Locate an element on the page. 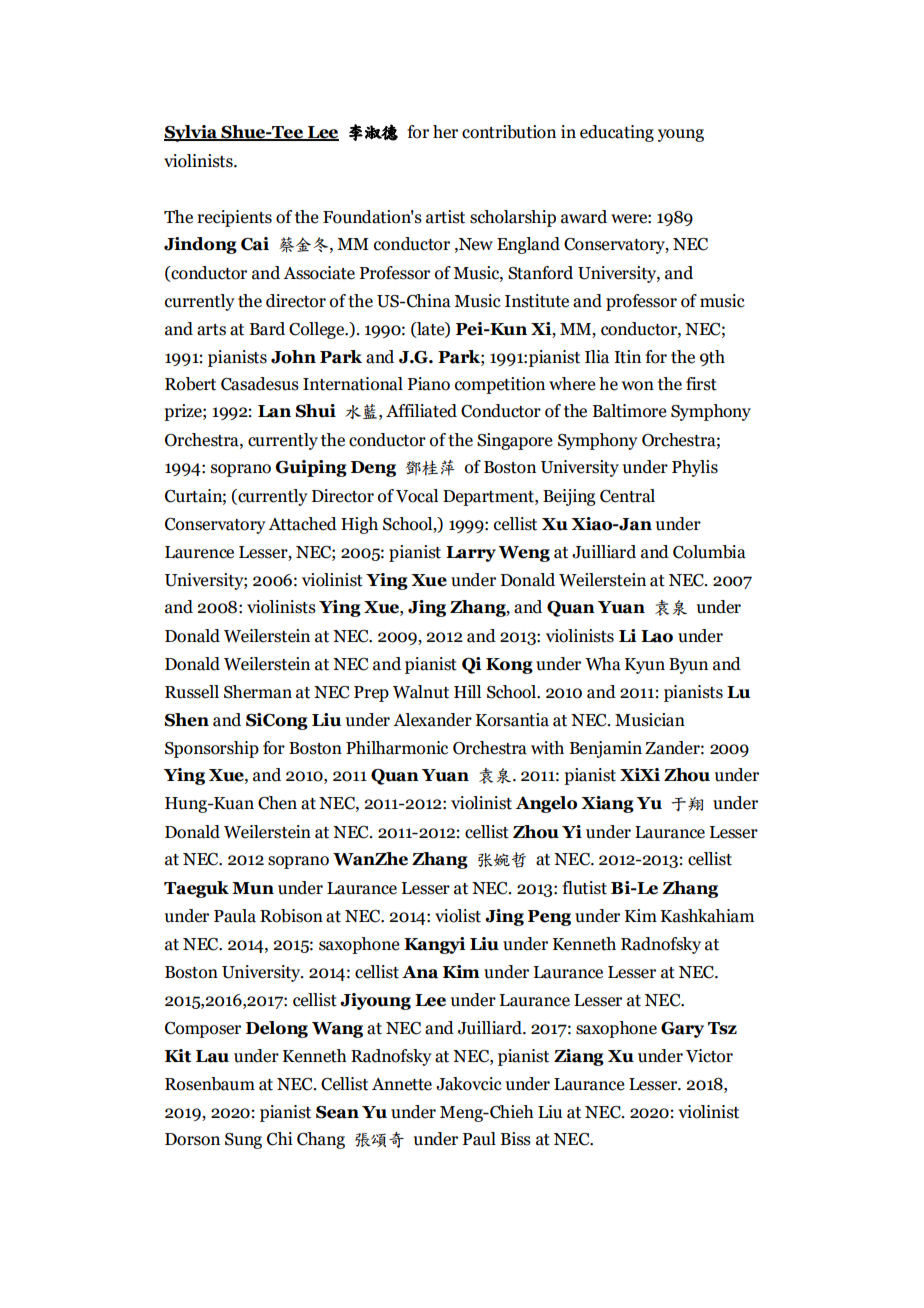  Central is located at coordinates (627, 496).
